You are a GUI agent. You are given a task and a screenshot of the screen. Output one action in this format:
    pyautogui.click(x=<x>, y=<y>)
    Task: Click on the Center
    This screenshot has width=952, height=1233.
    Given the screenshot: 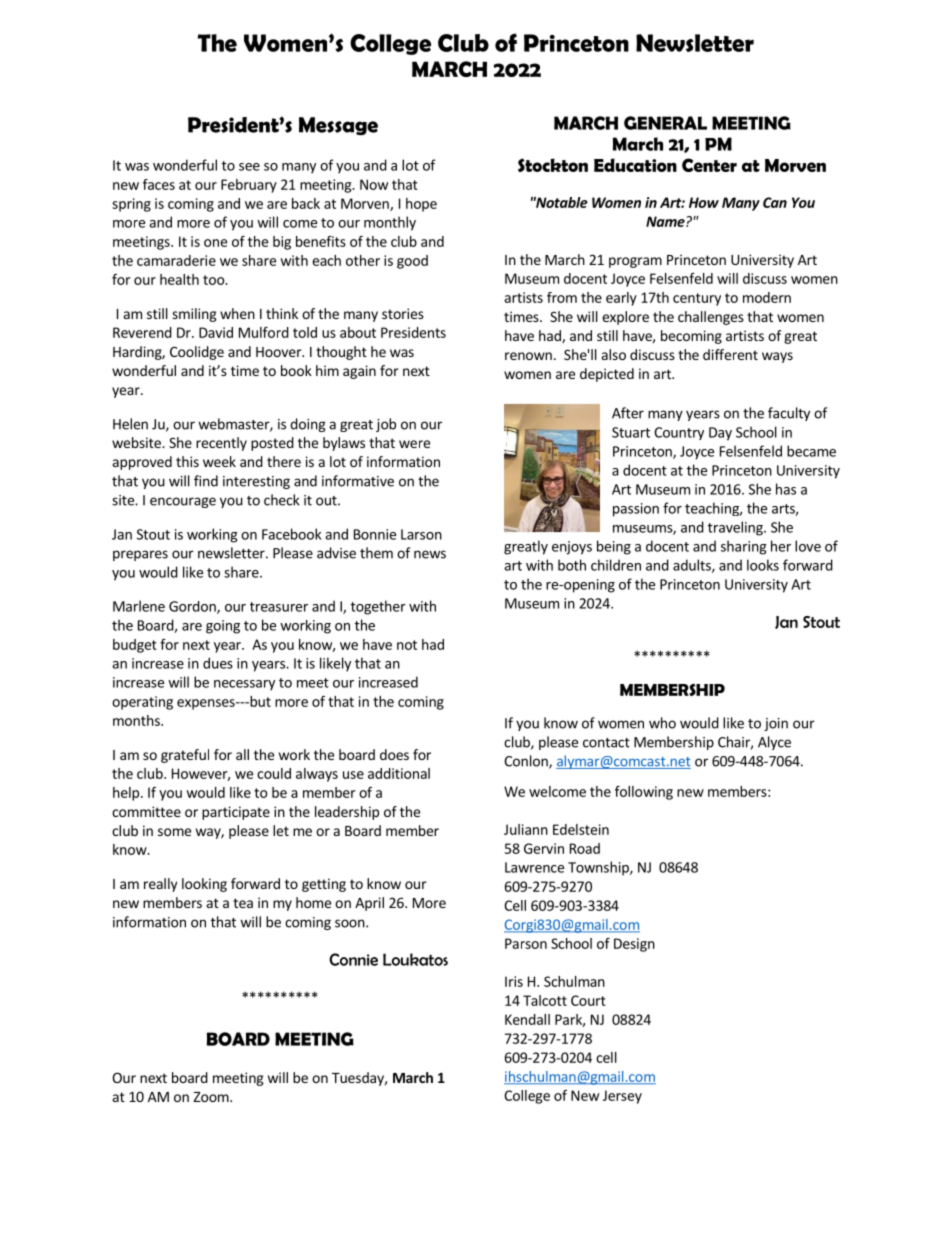 What is the action you would take?
    pyautogui.click(x=709, y=165)
